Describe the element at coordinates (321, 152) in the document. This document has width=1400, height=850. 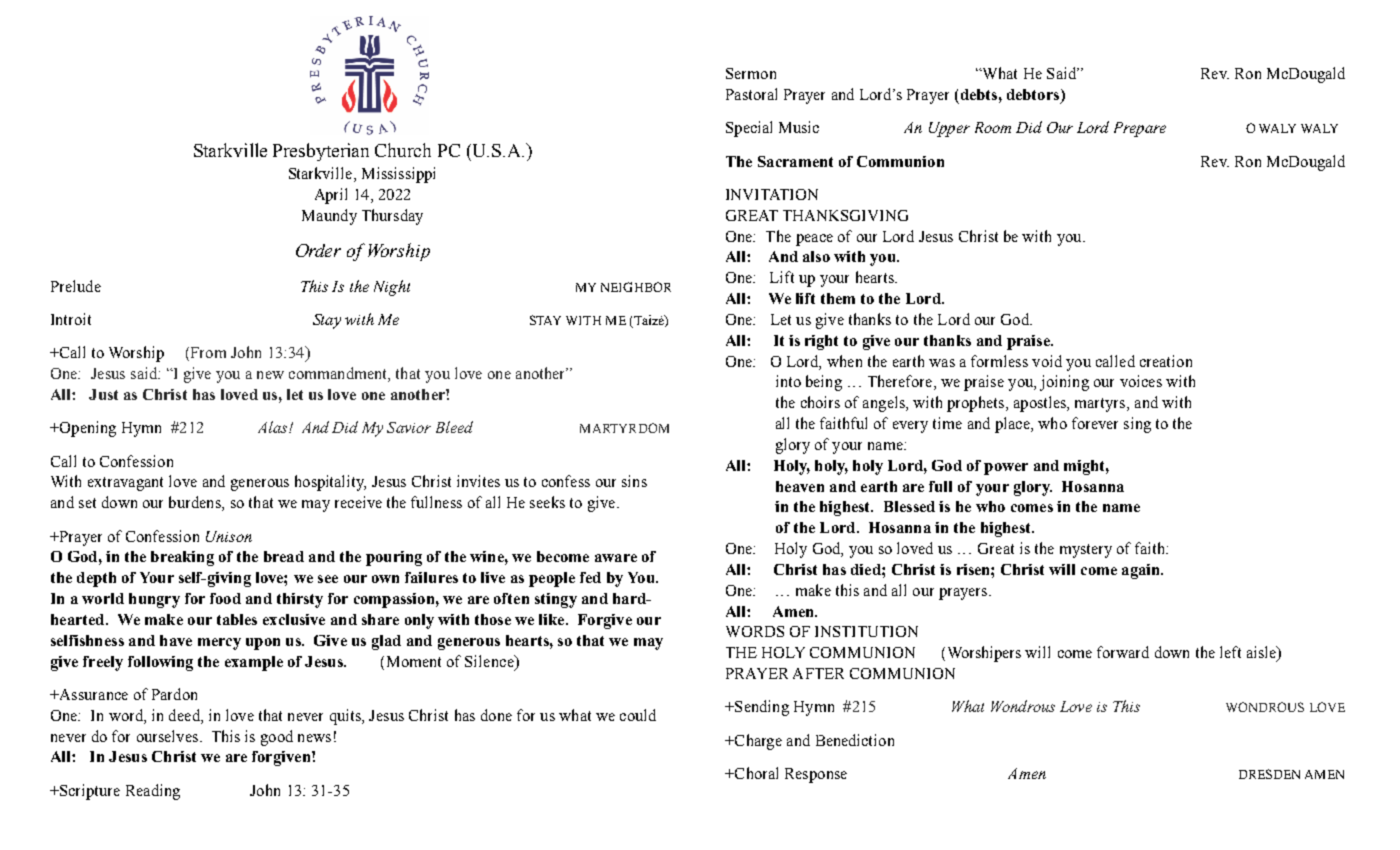
I see `Presbyterian` at that location.
